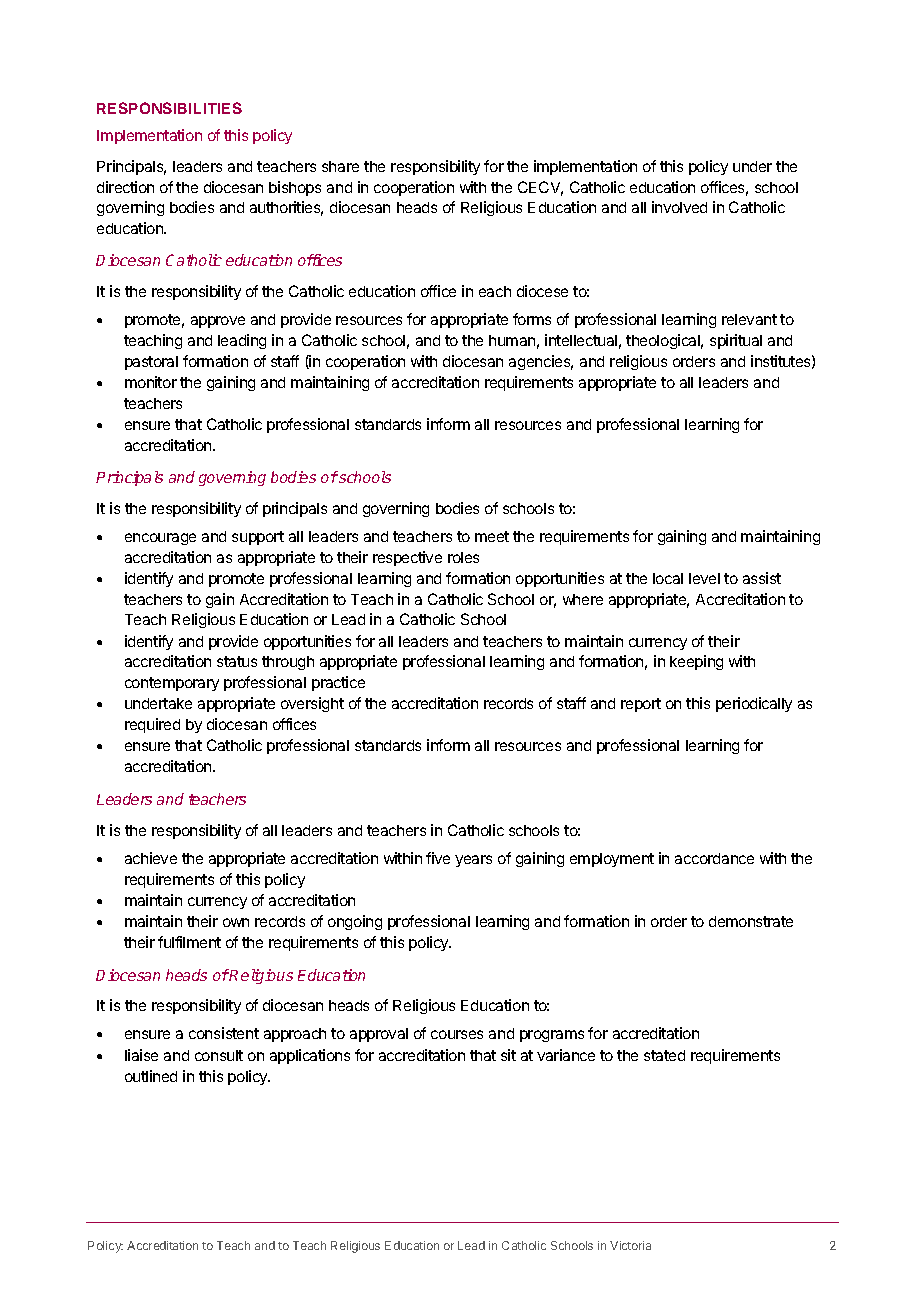 The width and height of the screenshot is (924, 1308). I want to click on five, so click(438, 858).
